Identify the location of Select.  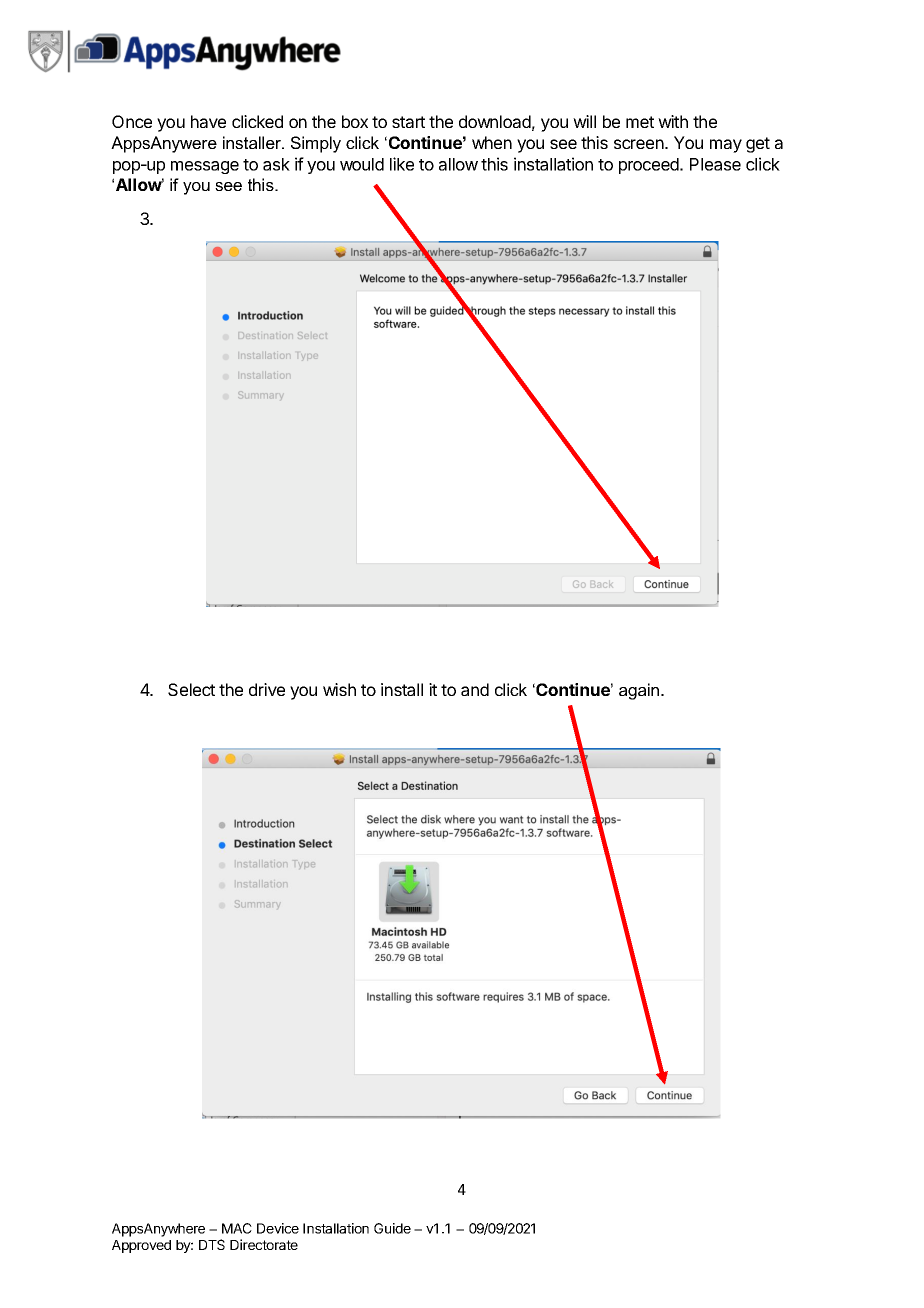
(191, 689).
